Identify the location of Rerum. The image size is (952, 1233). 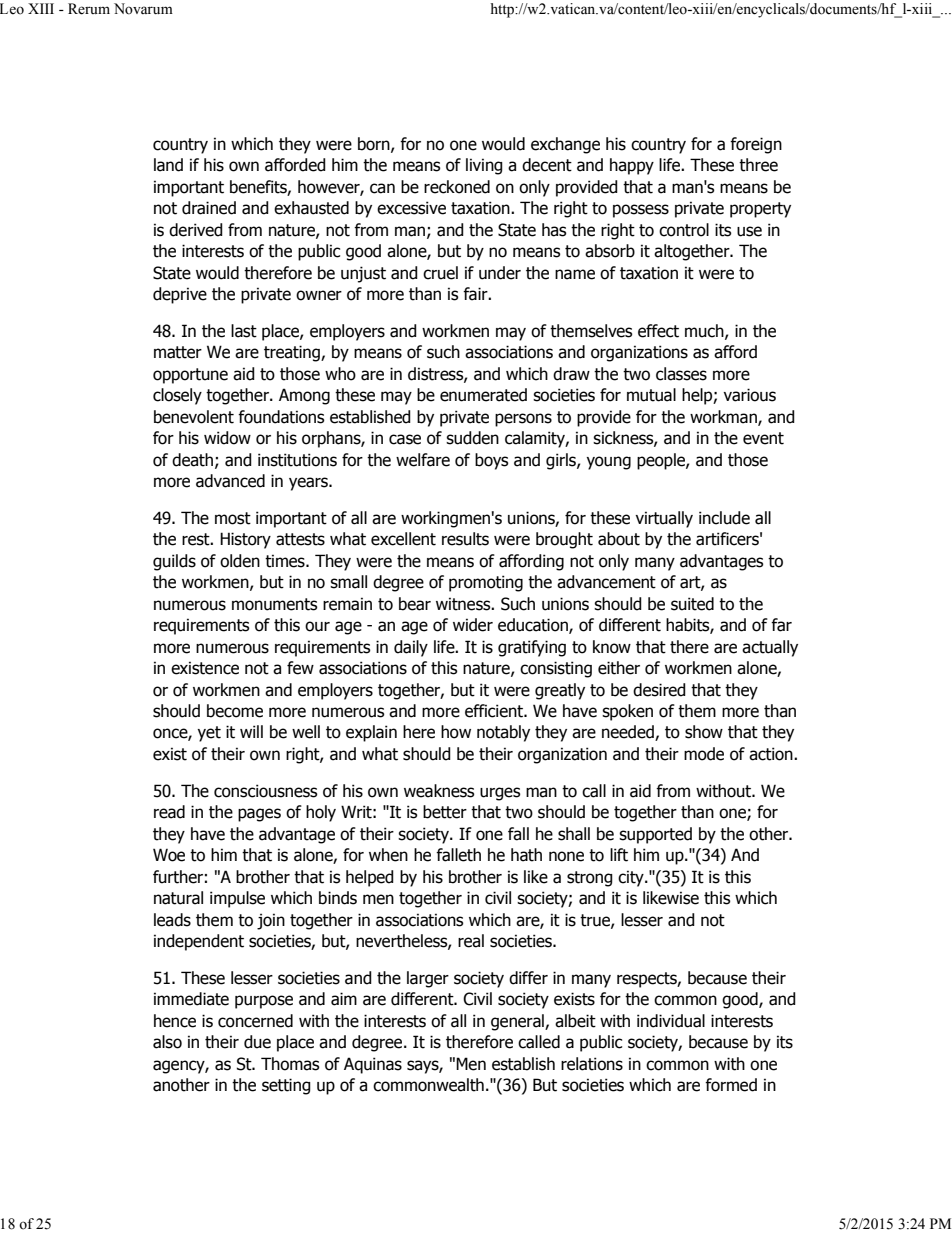
(89, 9).
